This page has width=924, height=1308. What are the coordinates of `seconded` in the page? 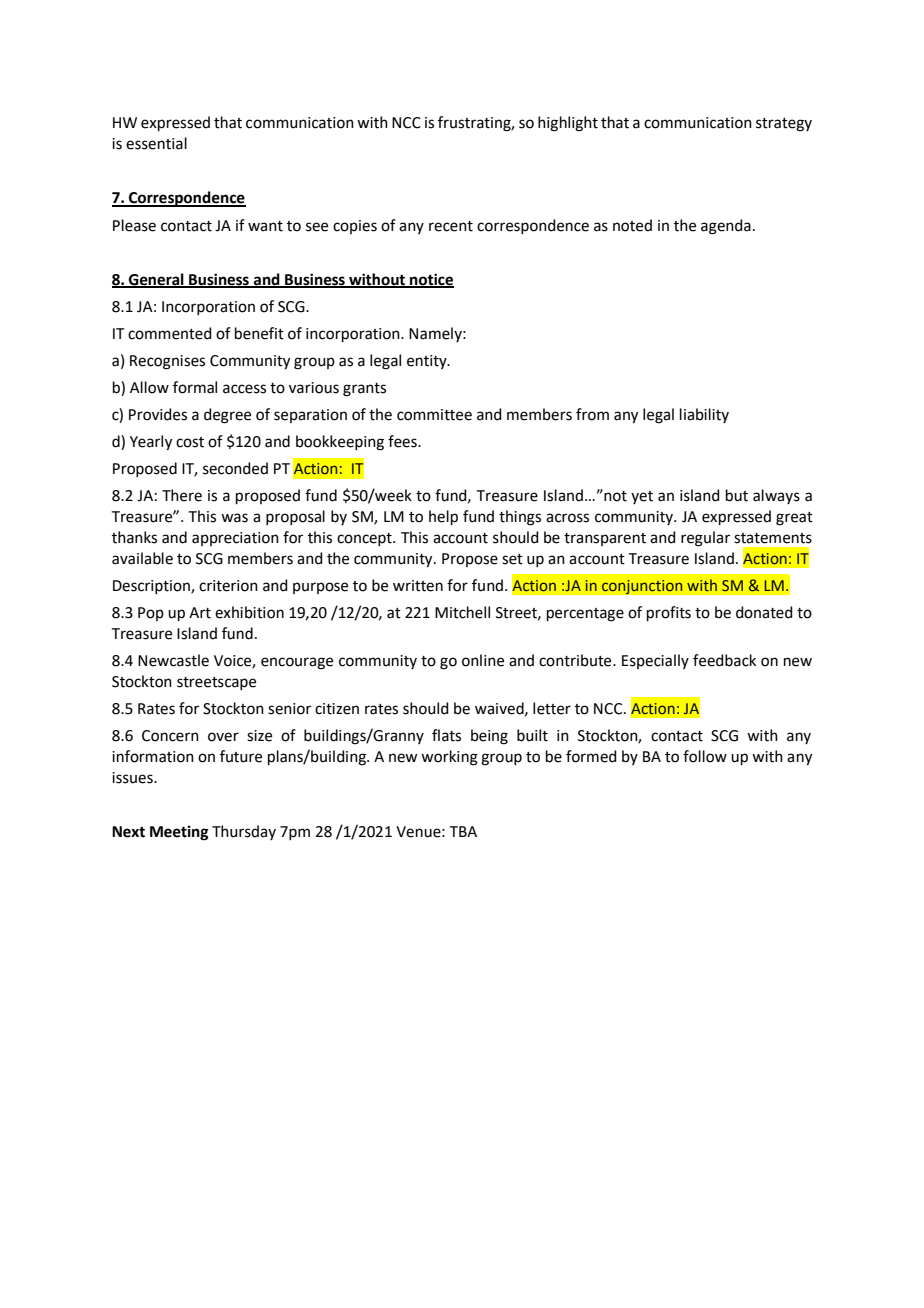 It's located at (235, 468).
